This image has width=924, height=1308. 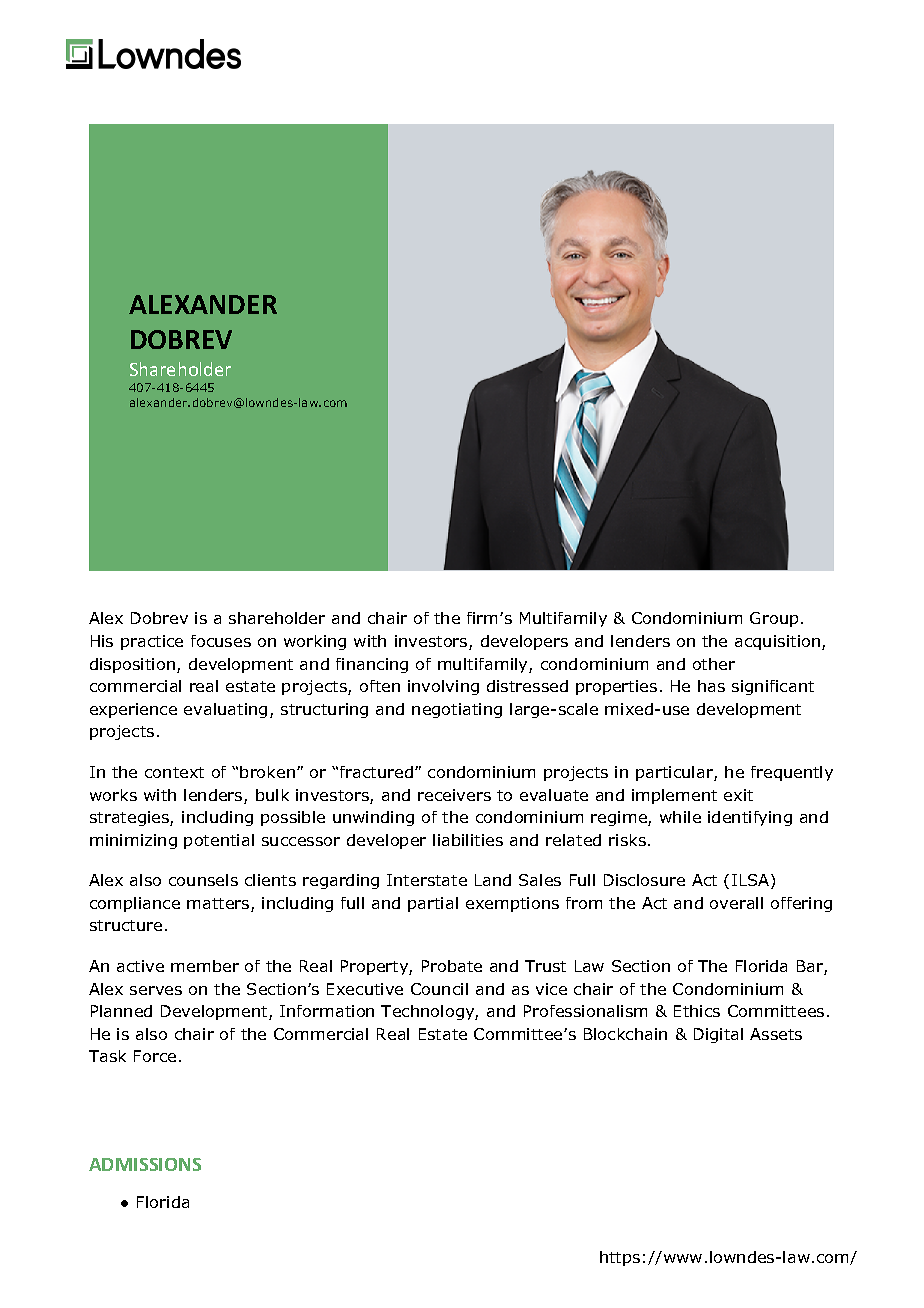 What do you see at coordinates (697, 1011) in the image?
I see `Ethics` at bounding box center [697, 1011].
